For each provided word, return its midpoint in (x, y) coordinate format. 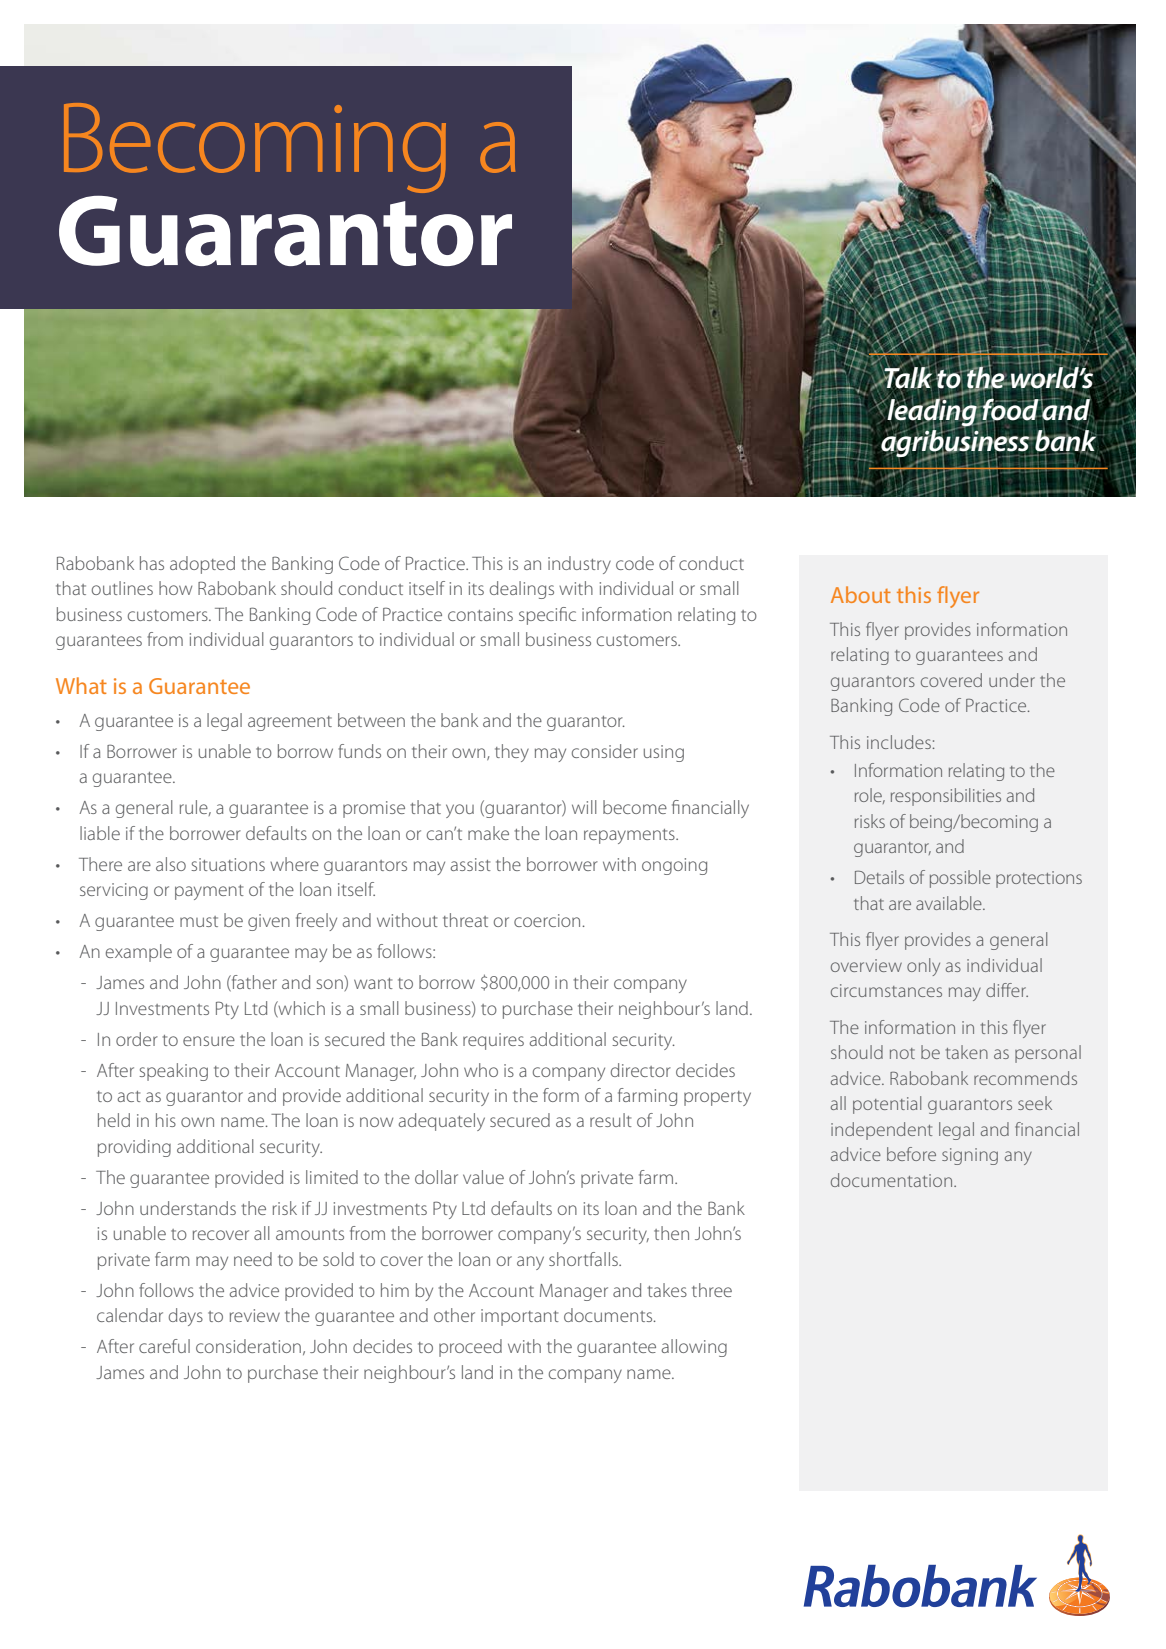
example (139, 953)
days (186, 1317)
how (175, 588)
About (861, 594)
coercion (548, 920)
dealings (522, 590)
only (923, 967)
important (520, 1317)
